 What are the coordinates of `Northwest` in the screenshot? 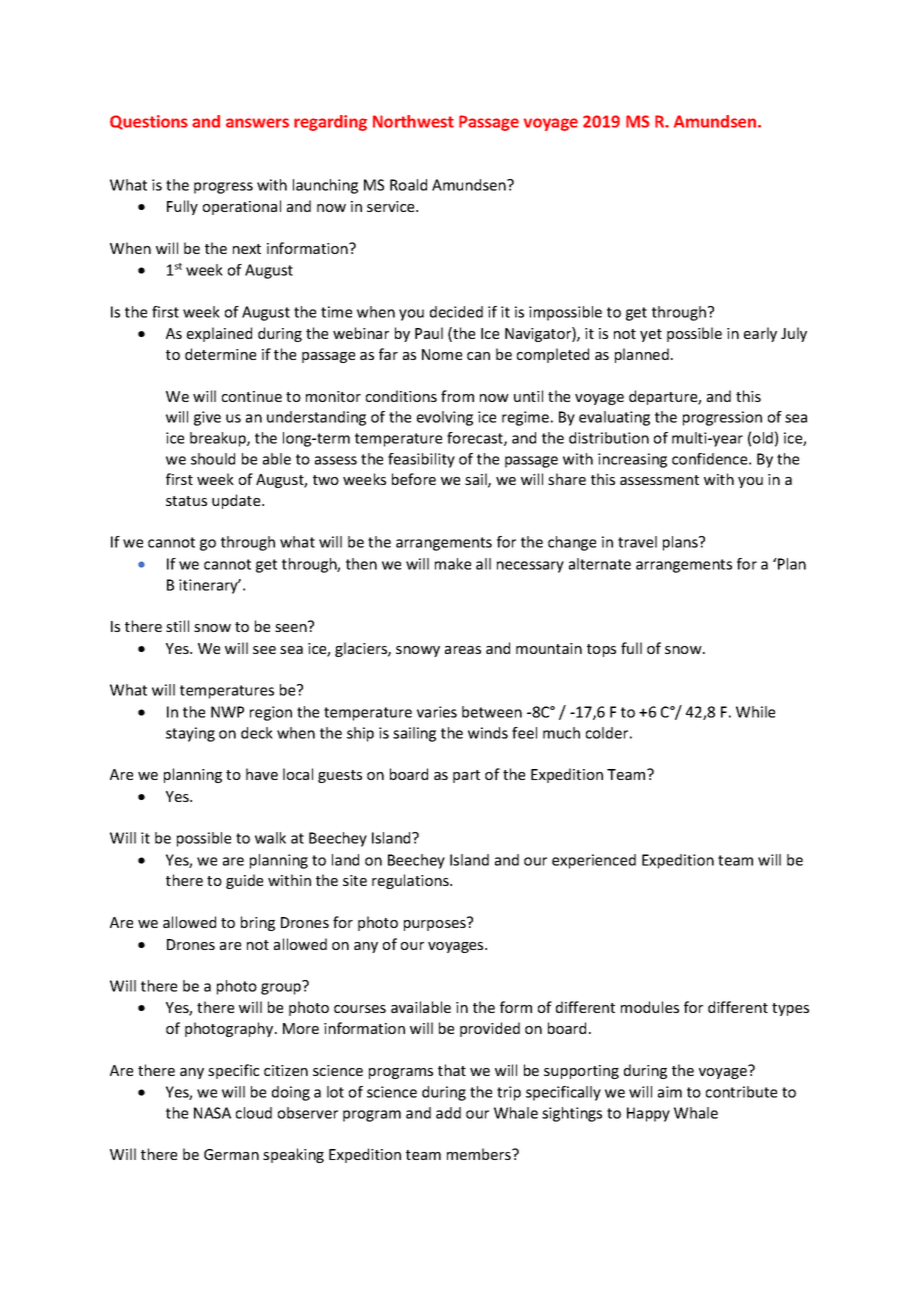 It's located at (413, 121).
